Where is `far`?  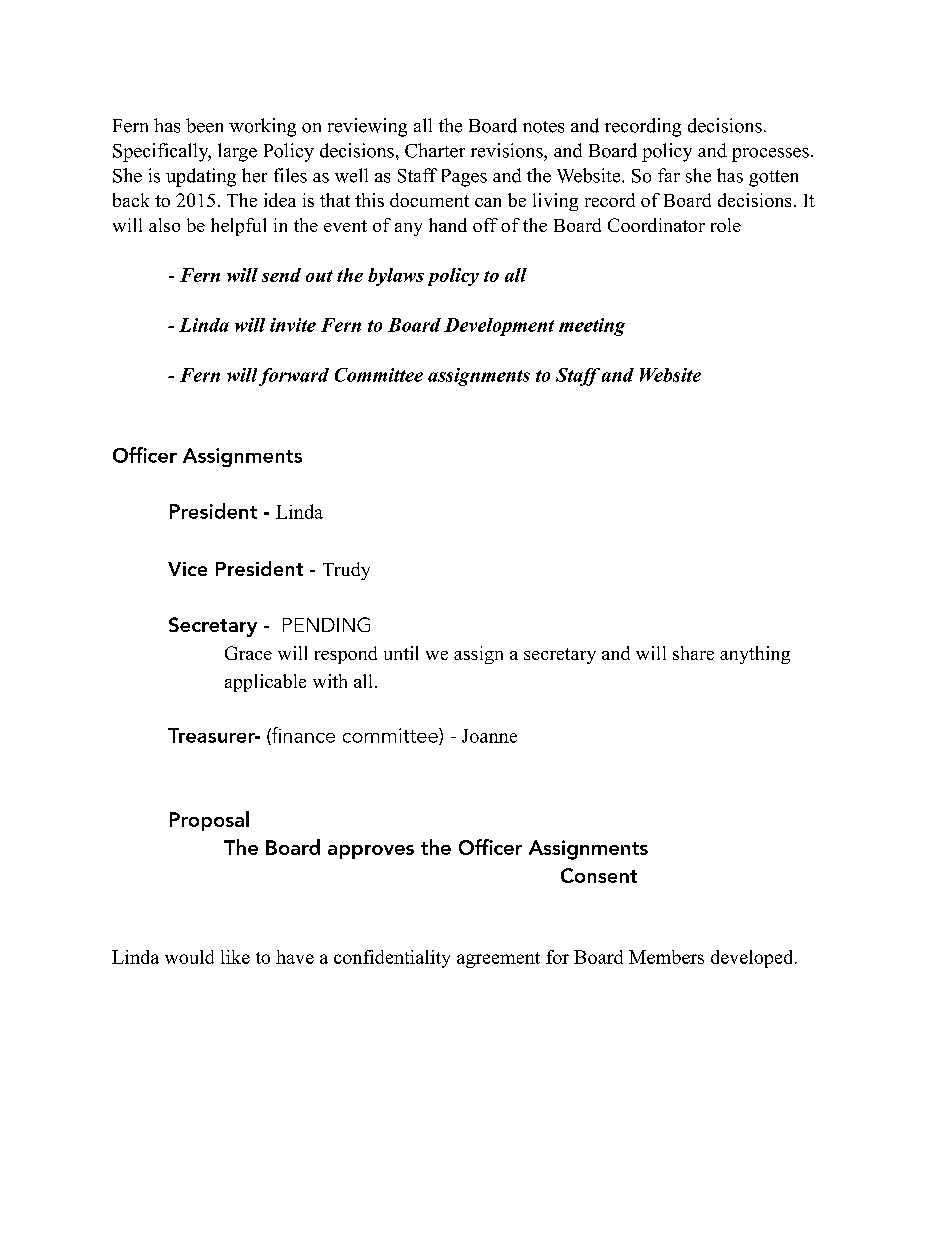
far is located at coordinates (669, 175).
